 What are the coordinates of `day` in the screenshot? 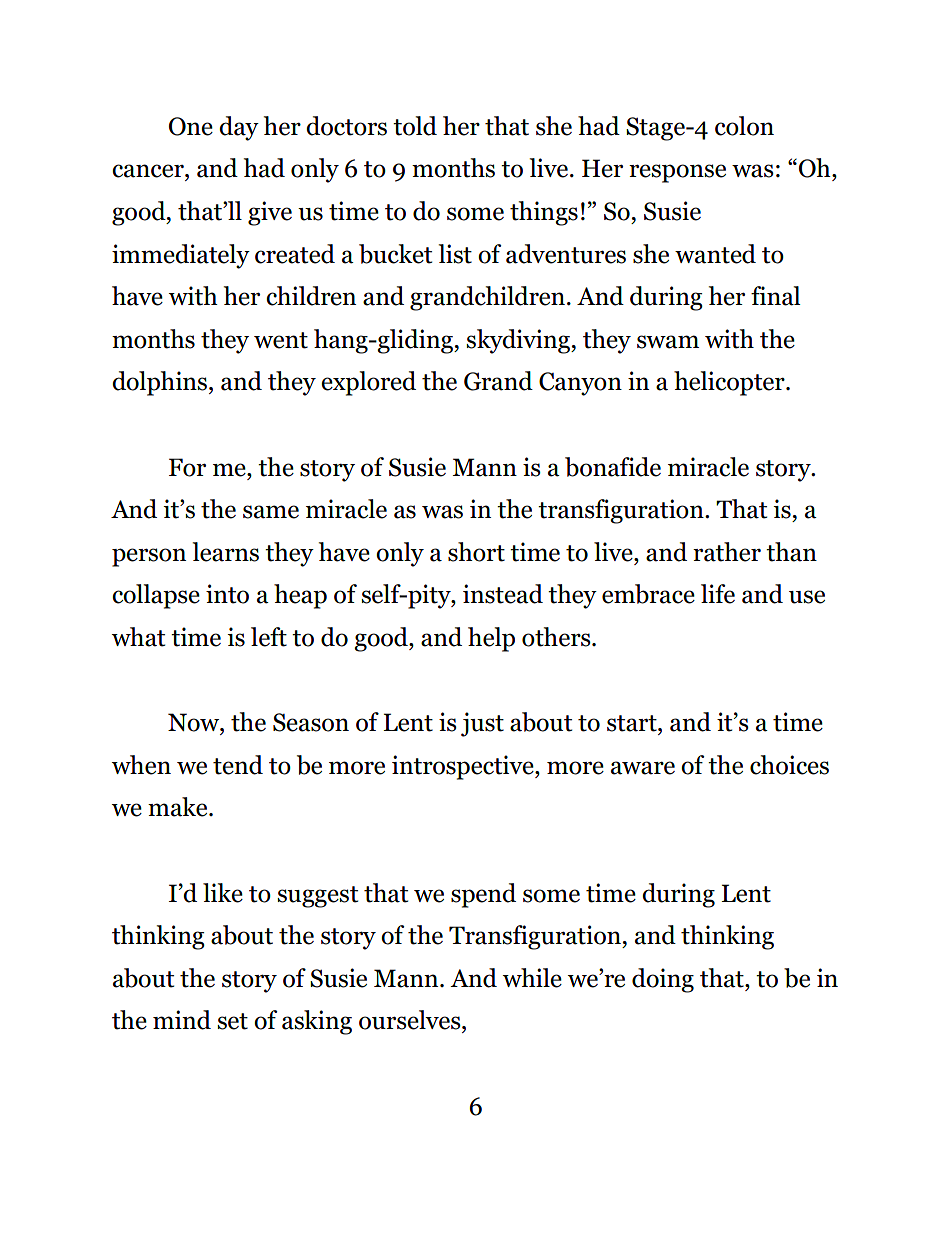 It's located at (239, 128).
